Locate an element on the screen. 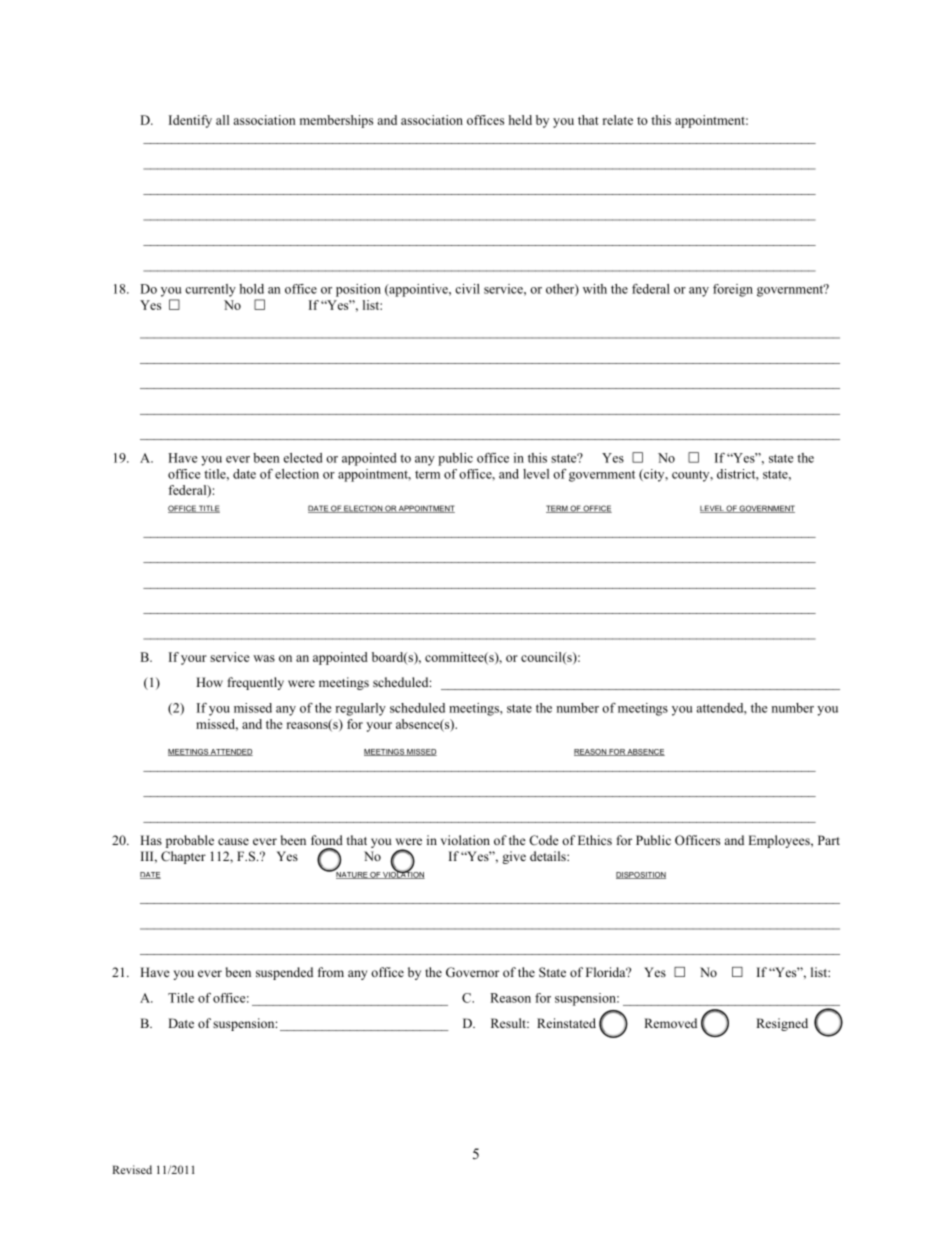  give is located at coordinates (514, 857).
